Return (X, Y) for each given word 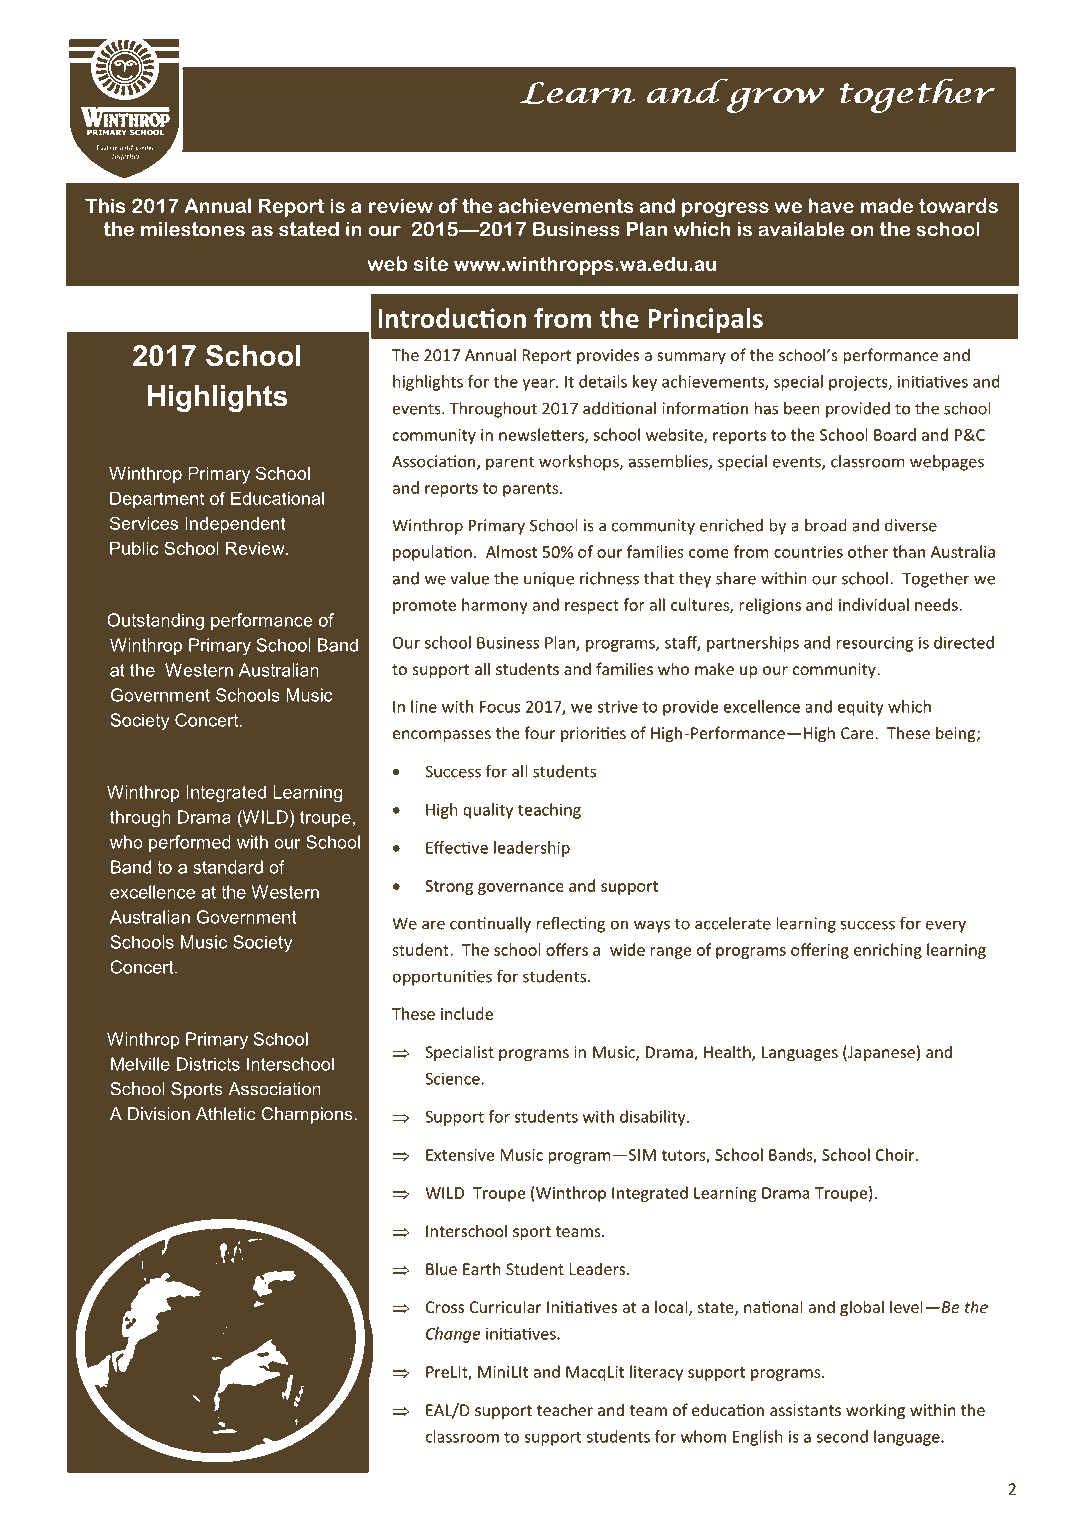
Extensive (460, 1155)
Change (453, 1335)
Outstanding (155, 622)
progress (725, 209)
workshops (580, 463)
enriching (888, 951)
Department (157, 500)
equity (861, 708)
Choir (896, 1154)
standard (228, 867)
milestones (193, 229)
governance (521, 889)
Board (895, 434)
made (887, 205)
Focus (500, 707)
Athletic (226, 1114)
